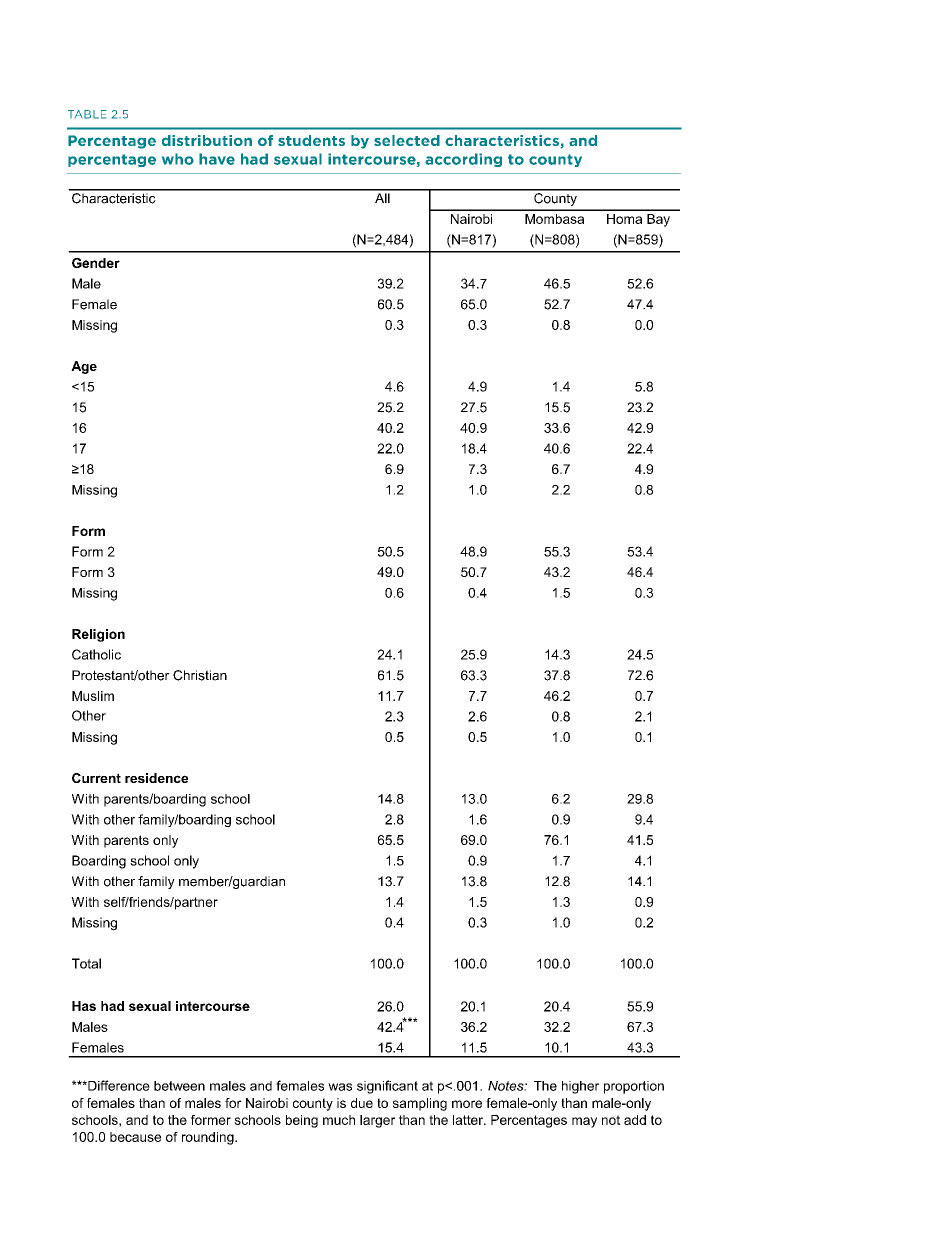 The image size is (952, 1233). Describe the element at coordinates (362, 1103) in the screenshot. I see `due` at that location.
